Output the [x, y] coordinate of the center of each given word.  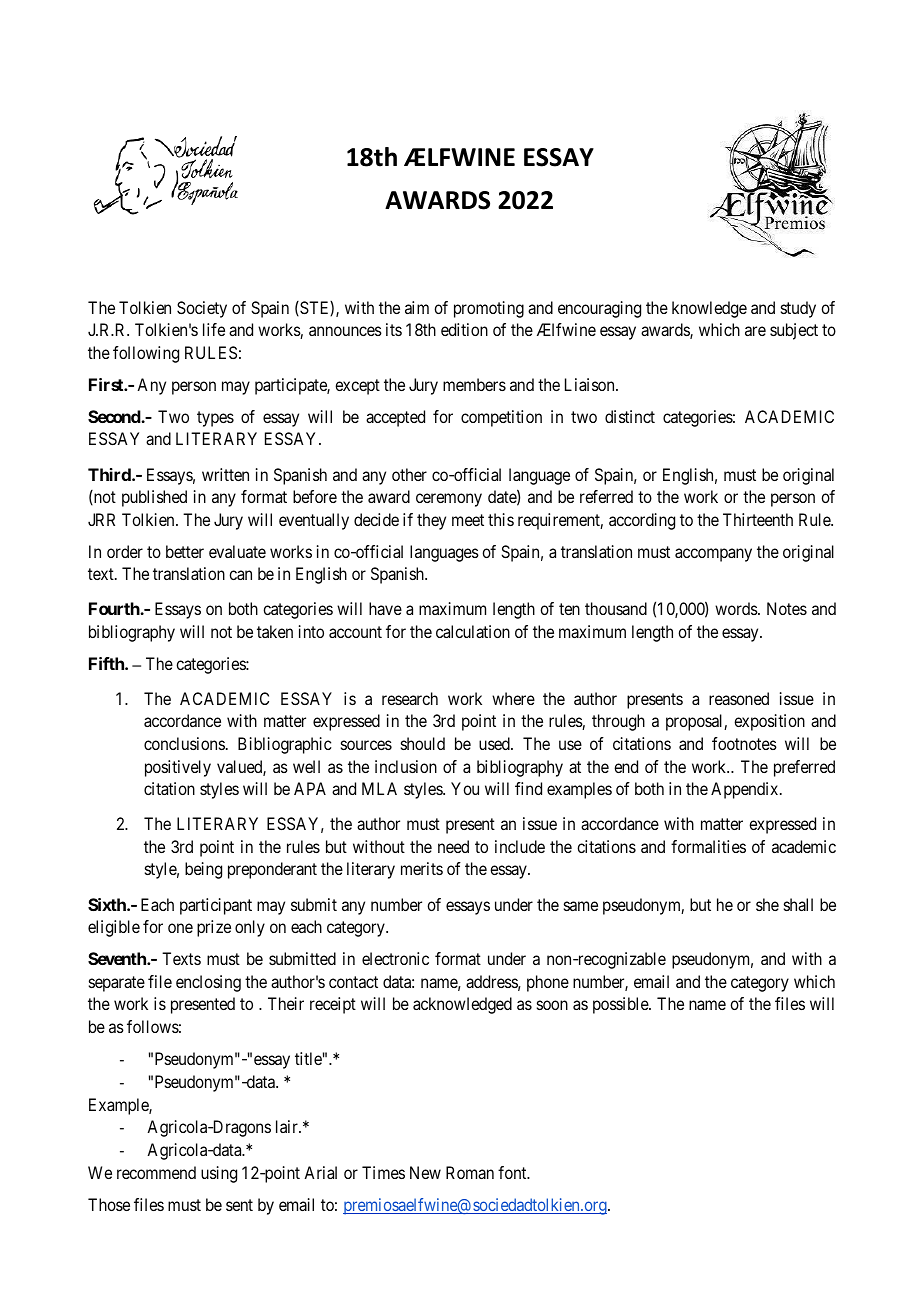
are [755, 331]
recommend [156, 1172]
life [214, 329]
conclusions [184, 743]
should [423, 743]
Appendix [746, 790]
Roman [470, 1172]
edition [464, 329]
